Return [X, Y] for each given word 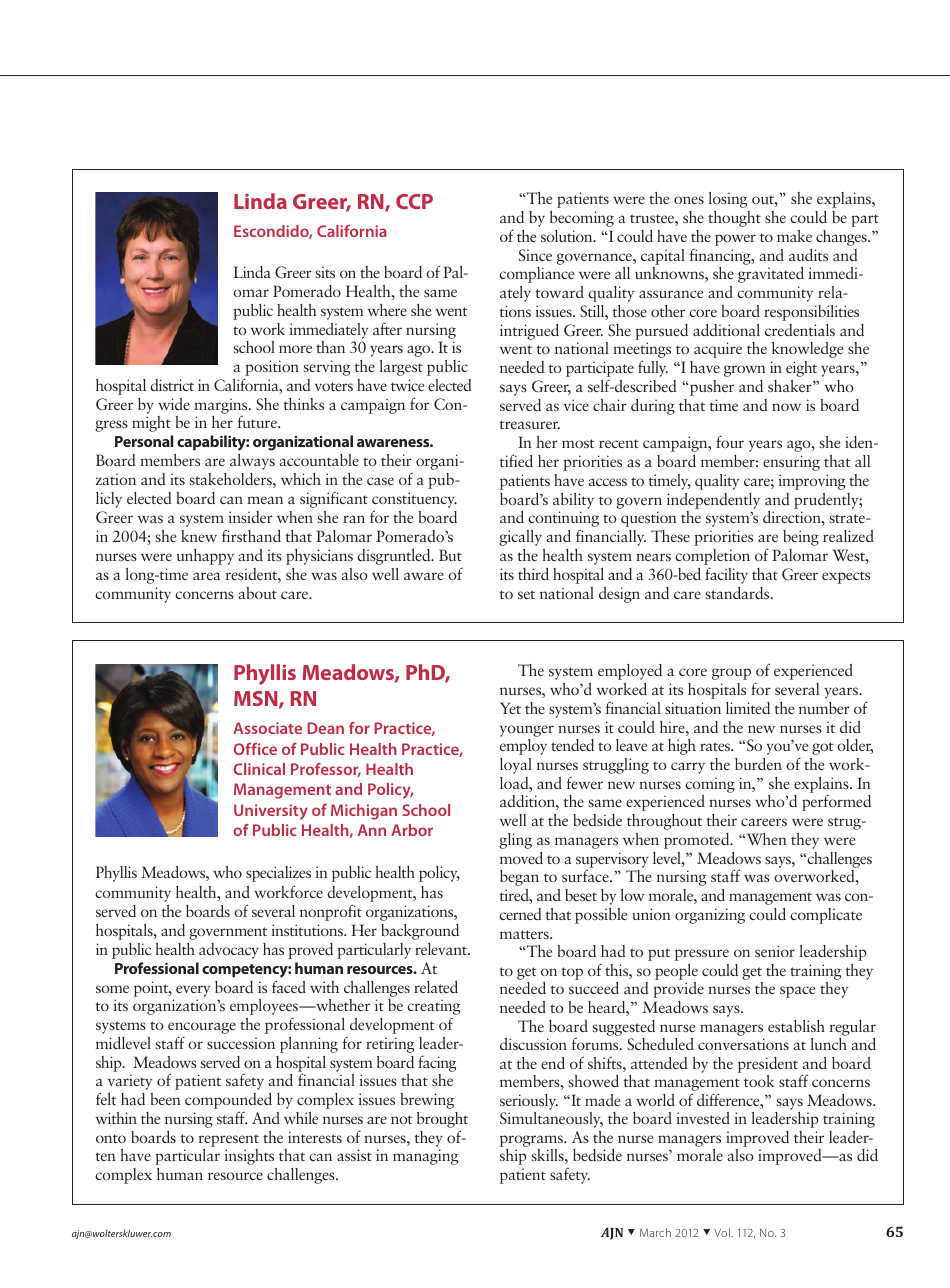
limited [748, 708]
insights [249, 1157]
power [735, 240]
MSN [257, 700]
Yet [510, 708]
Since [535, 255]
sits [325, 272]
